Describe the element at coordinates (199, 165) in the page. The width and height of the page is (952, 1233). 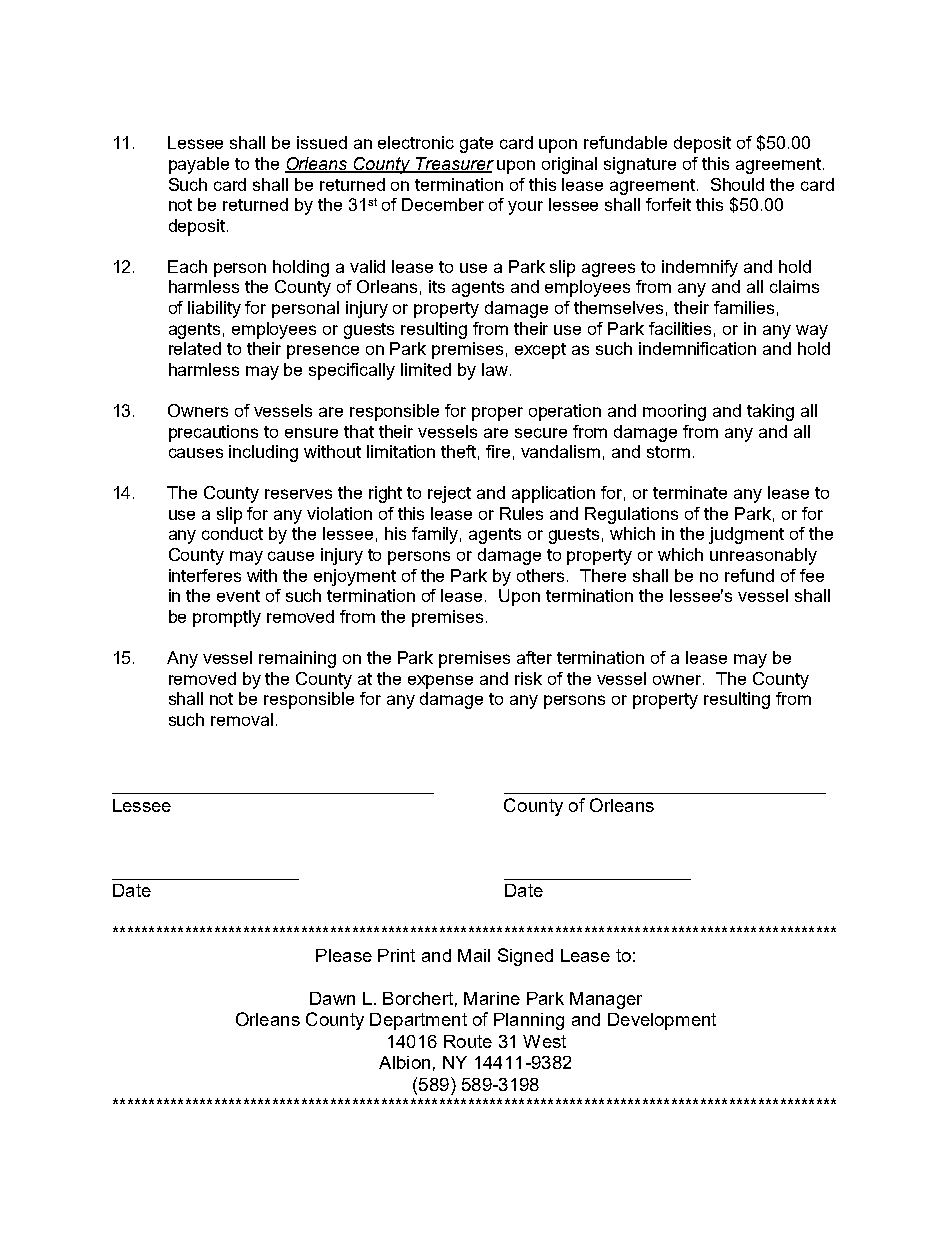
I see `payable` at that location.
